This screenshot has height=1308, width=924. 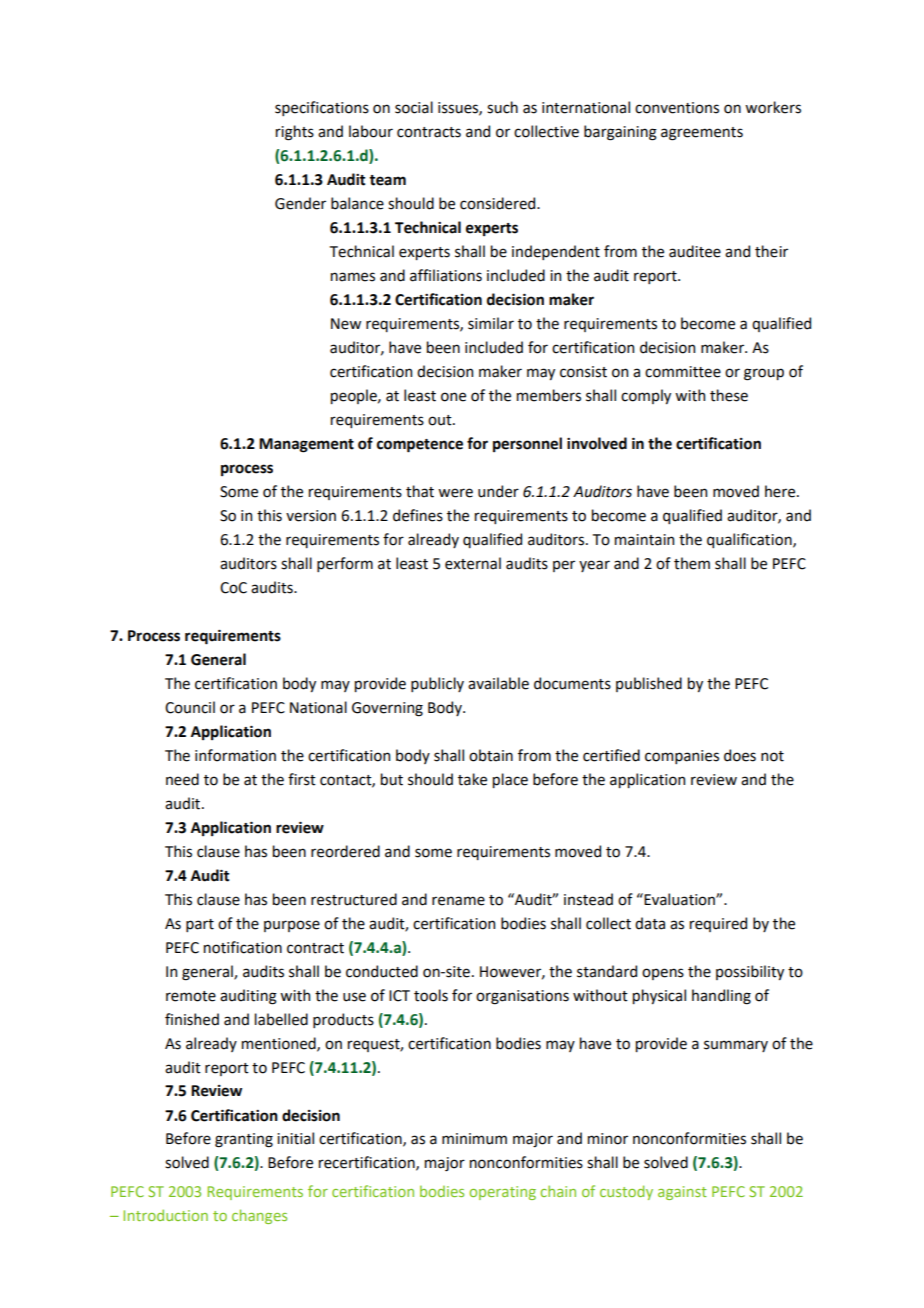 I want to click on rights, so click(x=295, y=133).
